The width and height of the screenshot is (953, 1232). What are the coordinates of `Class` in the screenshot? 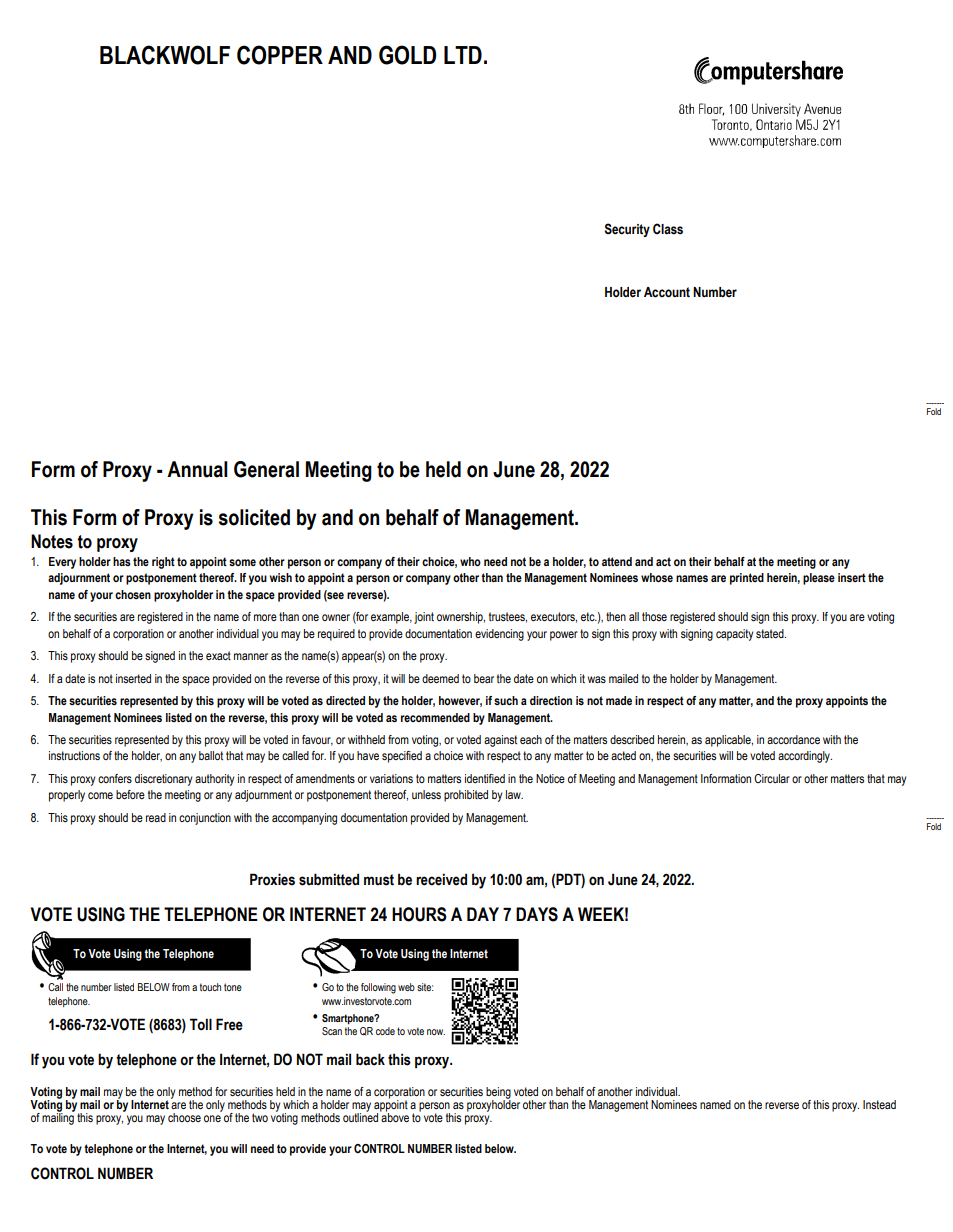 It's located at (668, 229).
